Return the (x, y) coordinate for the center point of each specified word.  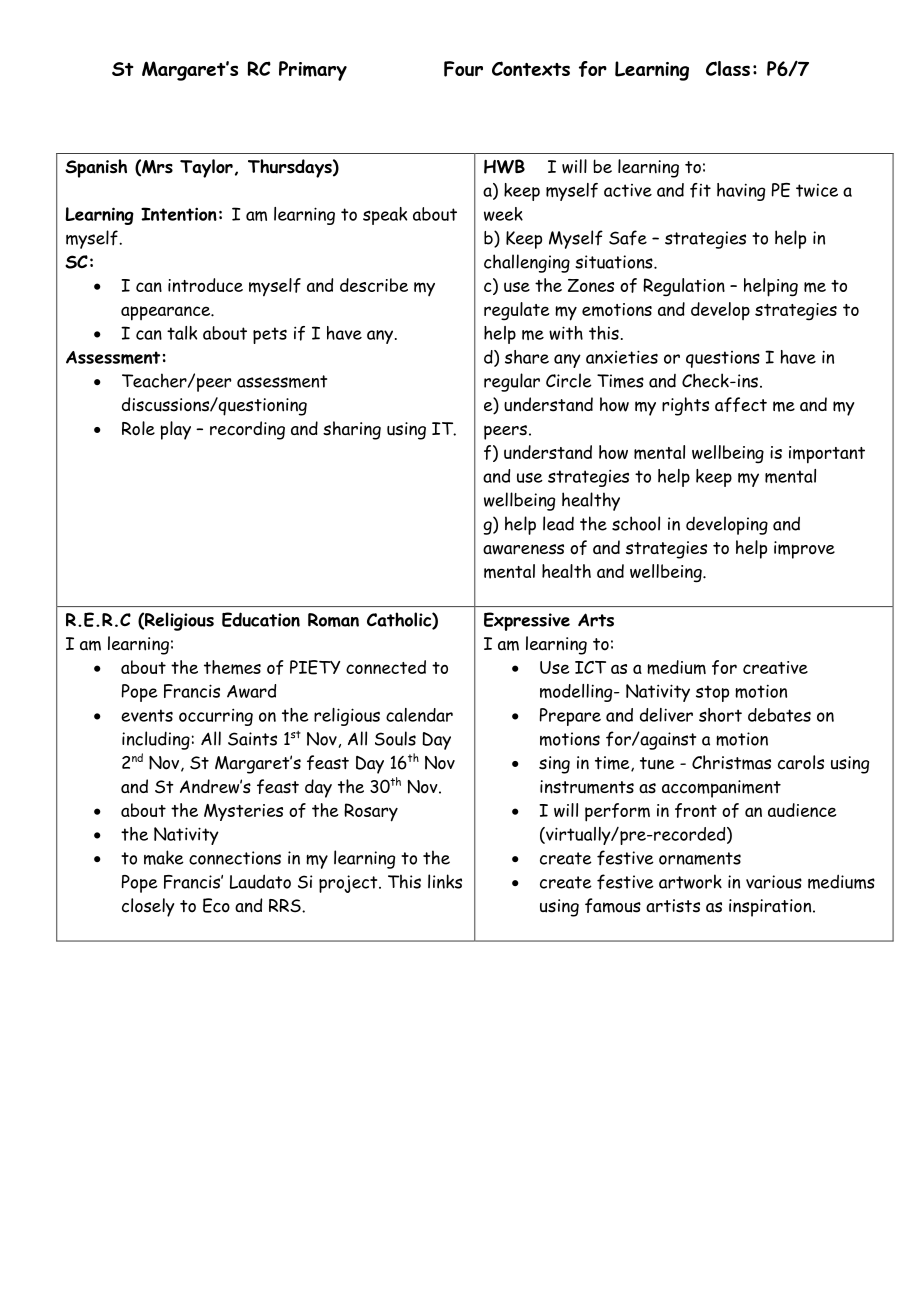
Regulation (684, 287)
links (445, 881)
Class (728, 68)
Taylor (206, 168)
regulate (516, 311)
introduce (205, 285)
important (827, 455)
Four (463, 69)
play (175, 430)
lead (558, 523)
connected (386, 667)
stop (712, 693)
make (164, 857)
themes (232, 667)
